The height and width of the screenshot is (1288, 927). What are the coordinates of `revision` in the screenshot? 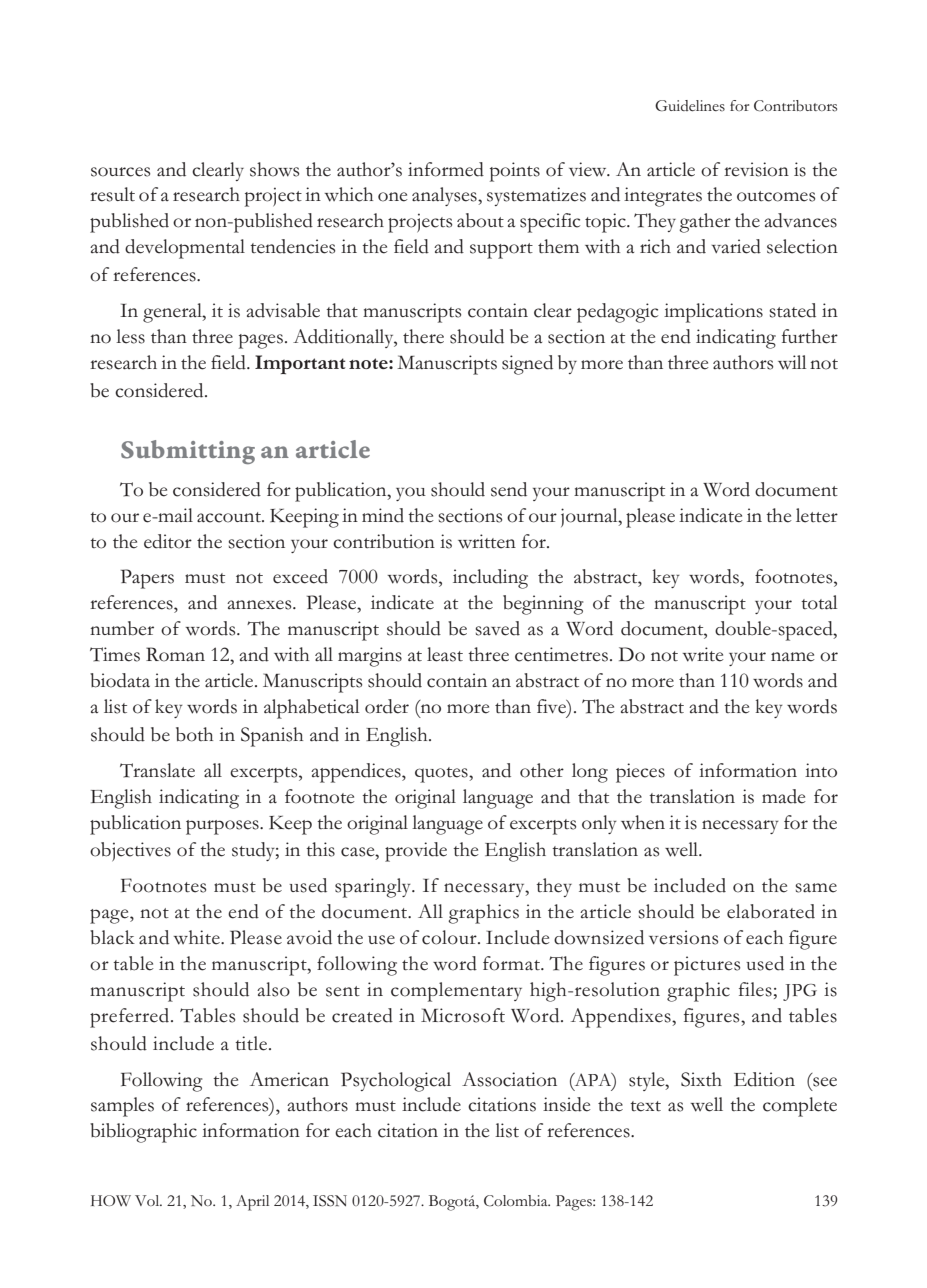 It's located at (756, 169).
